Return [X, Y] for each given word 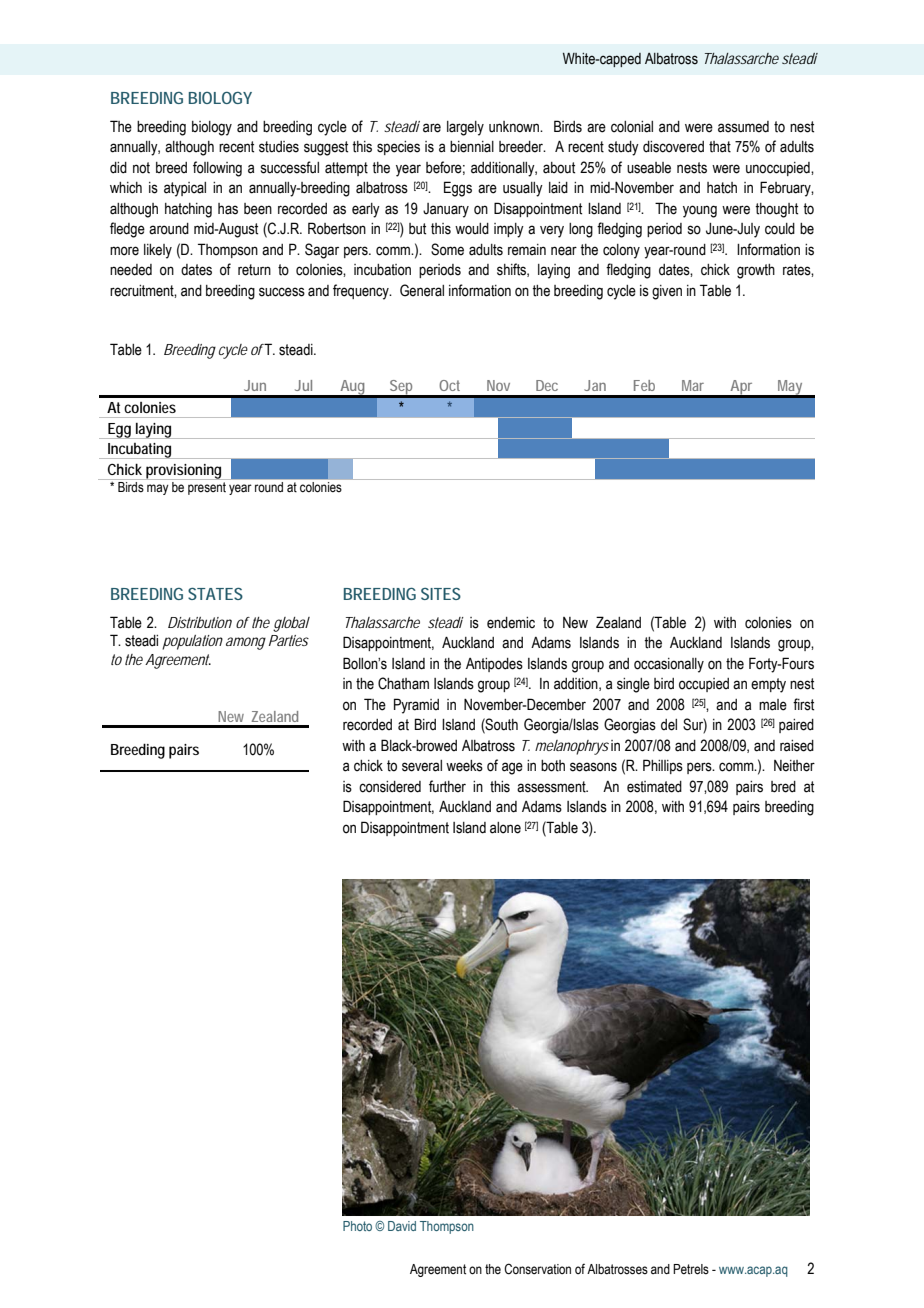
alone [505, 828]
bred [783, 787]
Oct [449, 385]
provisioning [184, 472]
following [217, 169]
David [402, 1226]
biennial [472, 147]
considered [390, 787]
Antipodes [494, 665]
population [192, 642]
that [720, 147]
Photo [357, 1226]
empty [768, 685]
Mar [693, 385]
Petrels [691, 1269]
